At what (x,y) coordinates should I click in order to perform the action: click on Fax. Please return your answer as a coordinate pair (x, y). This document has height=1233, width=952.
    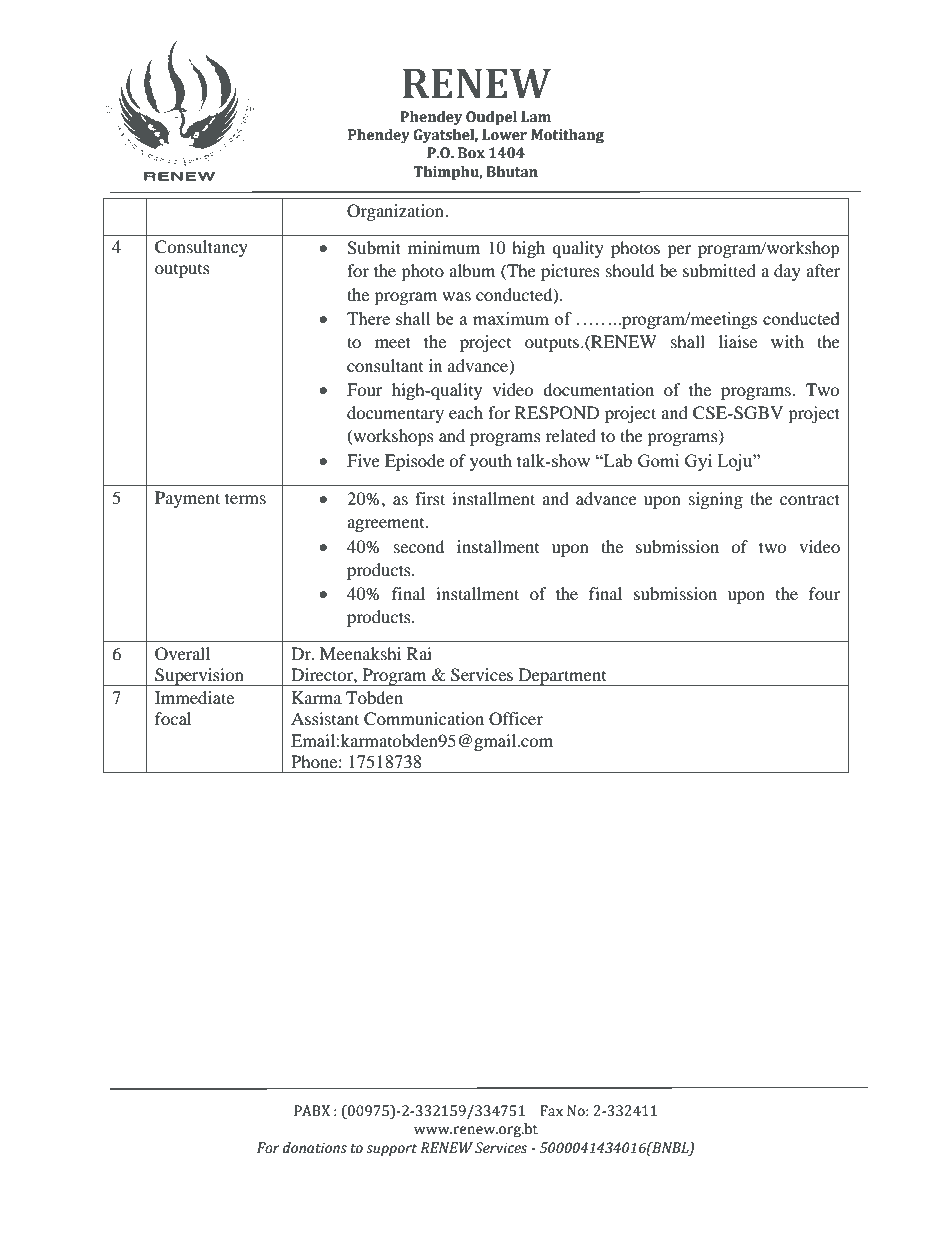
    Looking at the image, I should click on (551, 1111).
